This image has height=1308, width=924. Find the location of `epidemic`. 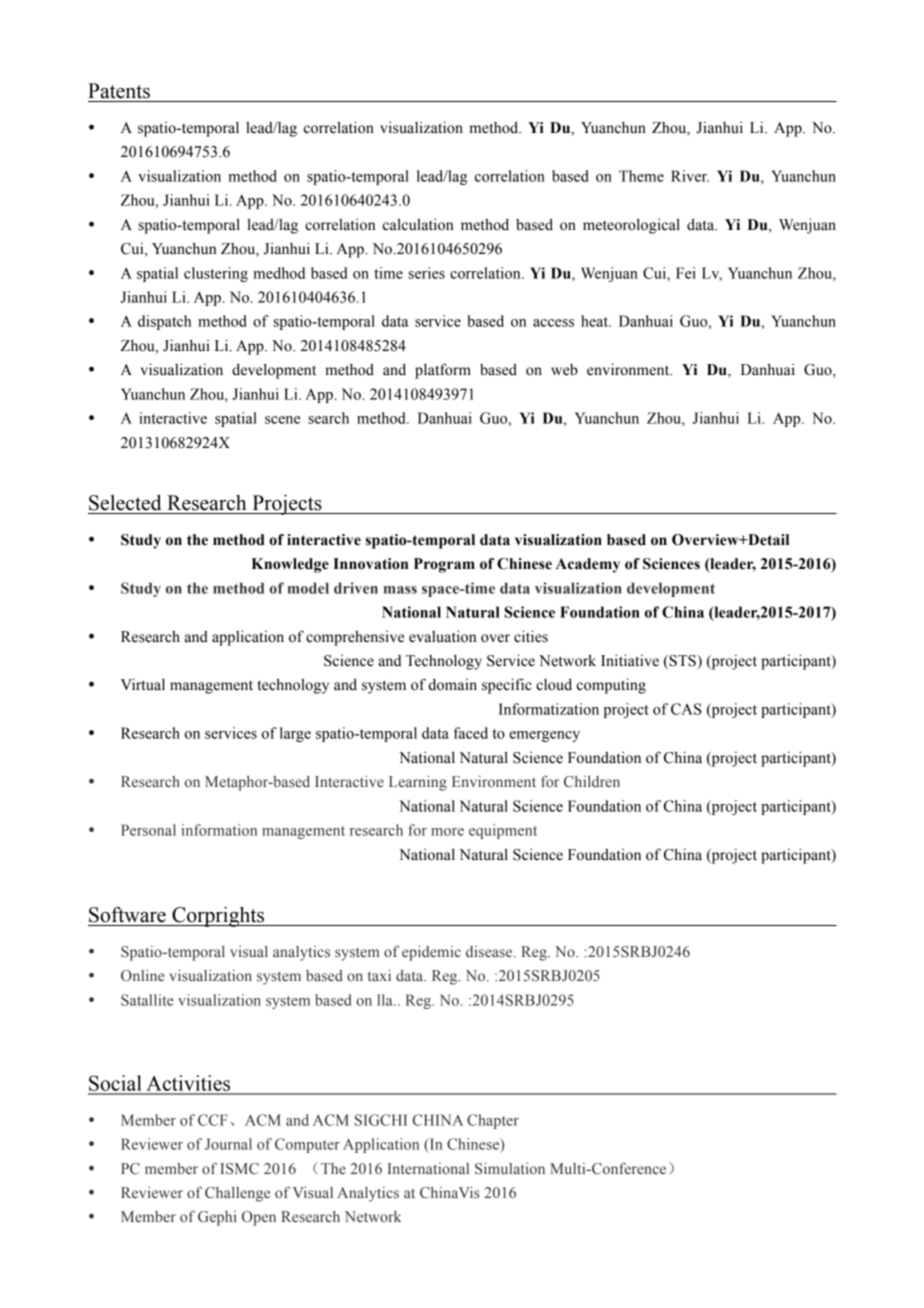

epidemic is located at coordinates (431, 953).
